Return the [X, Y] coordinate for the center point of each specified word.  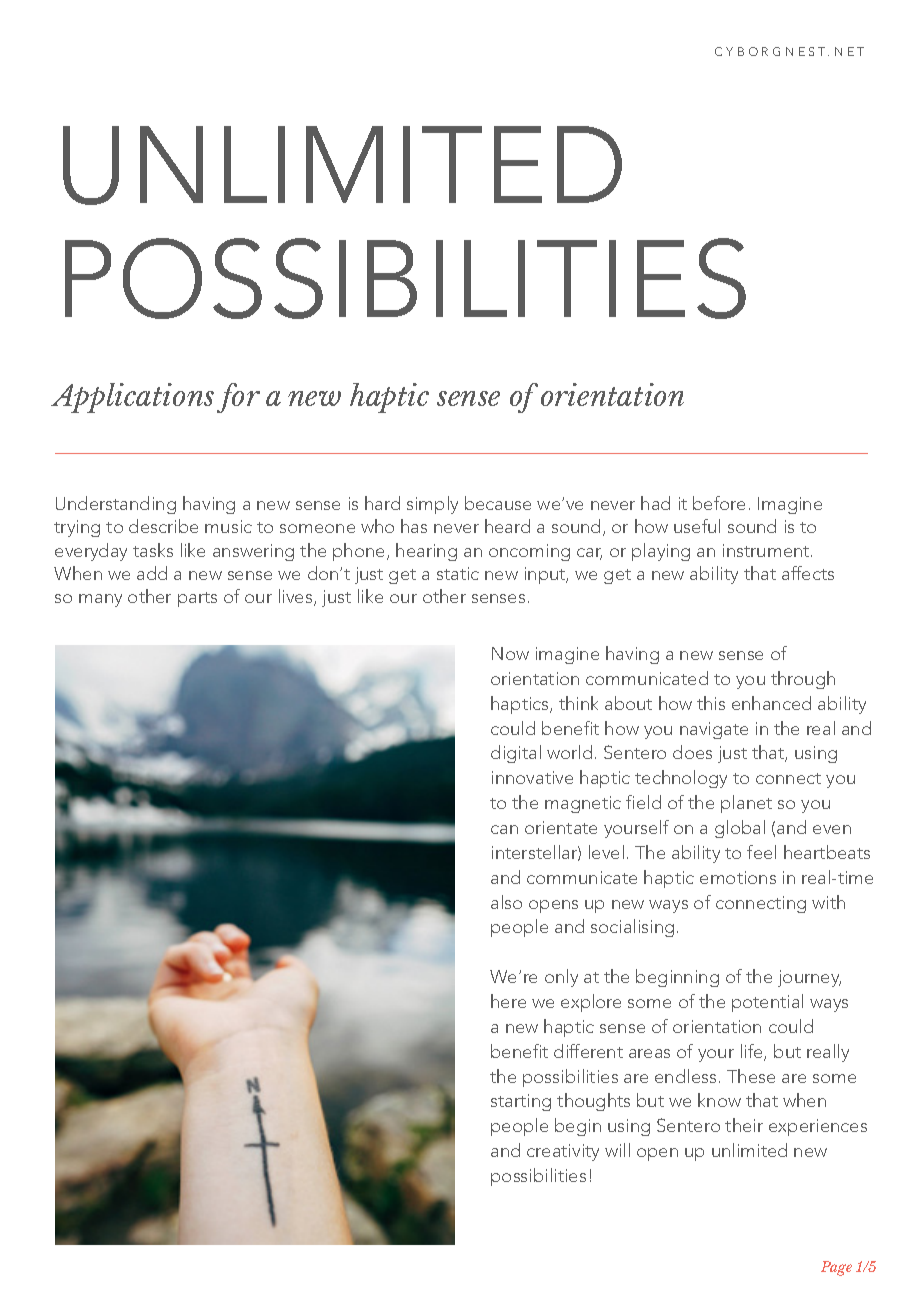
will [617, 1150]
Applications [132, 398]
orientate [561, 827]
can [504, 829]
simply [432, 505]
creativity [563, 1152]
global [740, 829]
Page [836, 1268]
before [719, 503]
